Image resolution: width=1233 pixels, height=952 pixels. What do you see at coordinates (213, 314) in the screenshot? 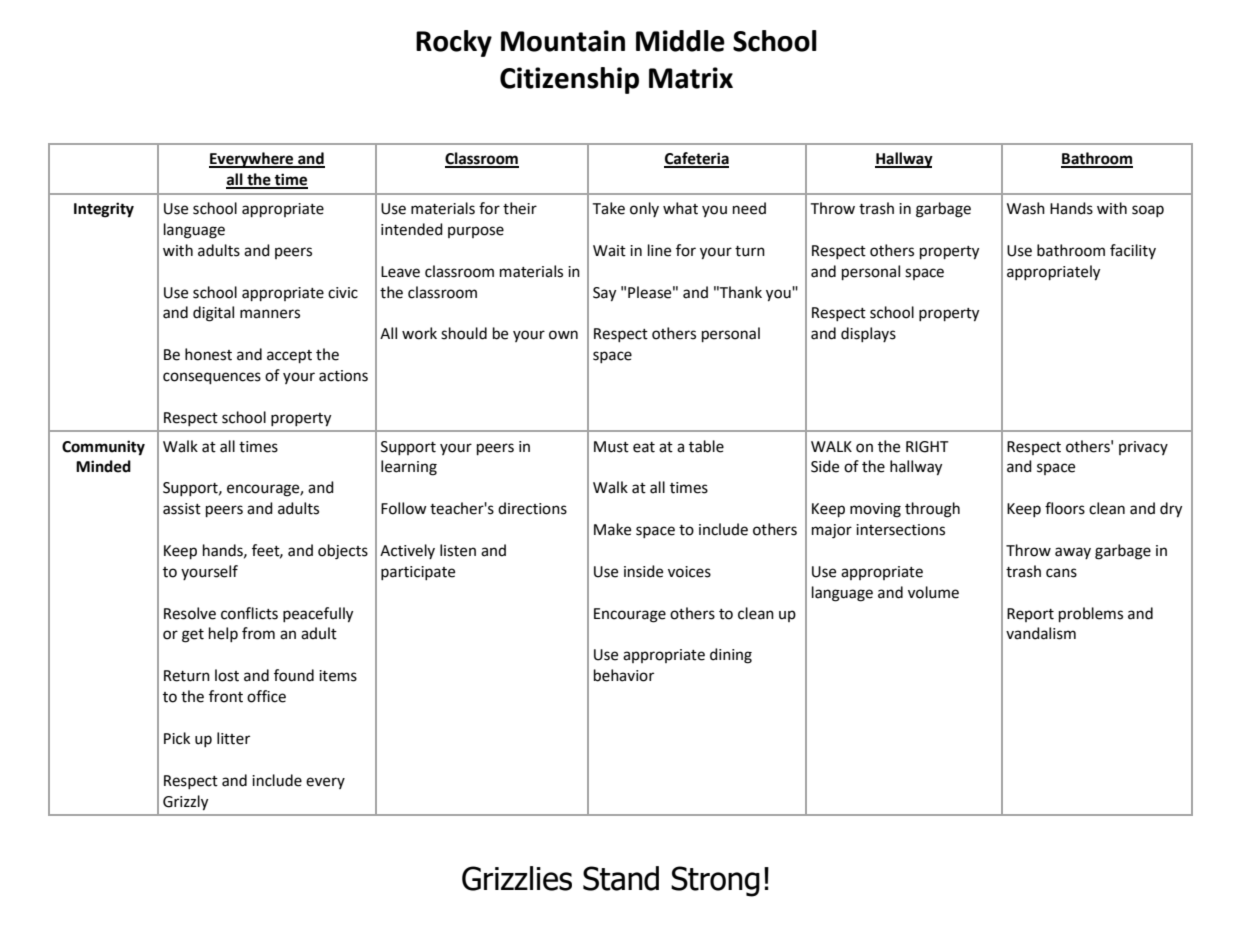
I see `digital` at bounding box center [213, 314].
